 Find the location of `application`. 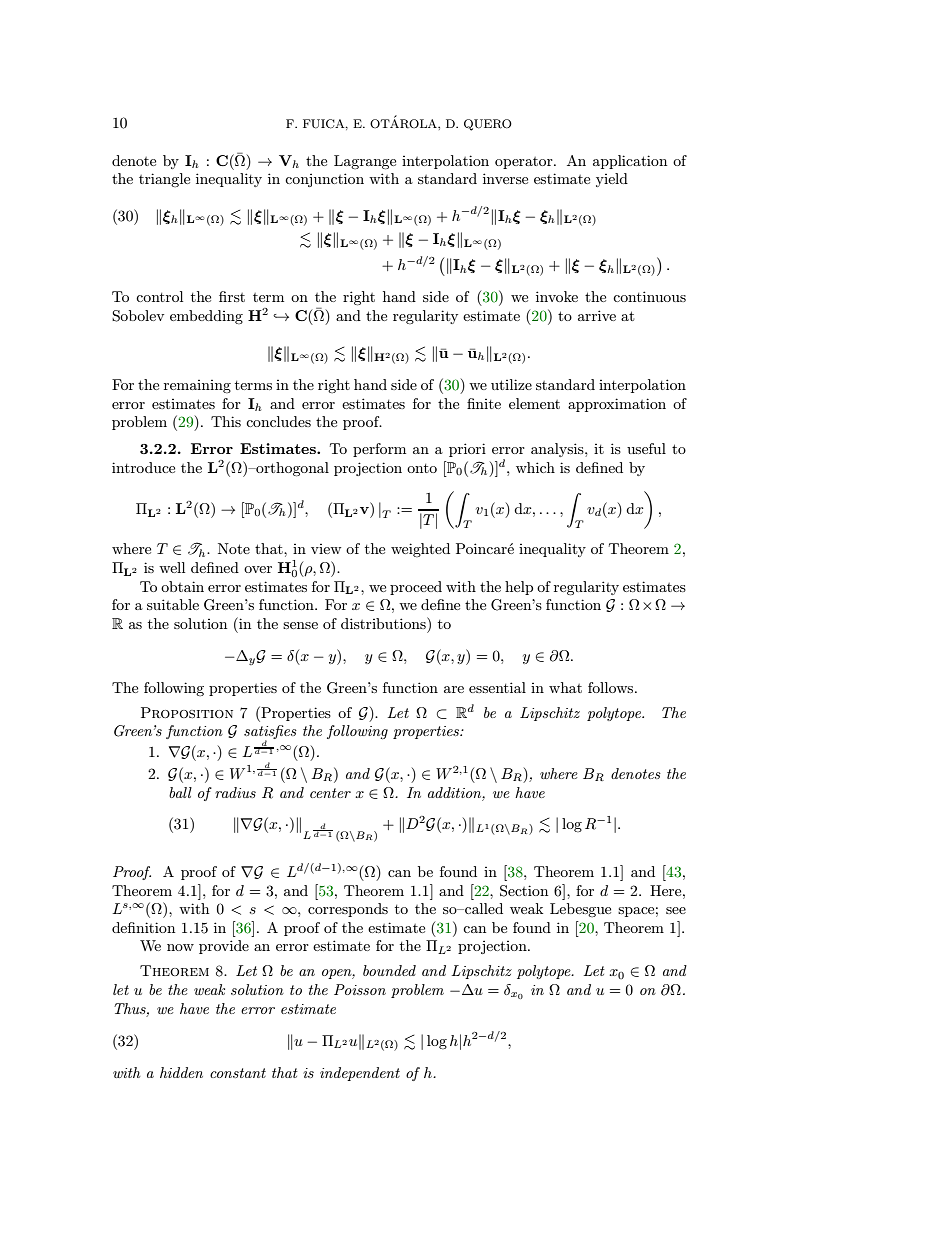

application is located at coordinates (630, 162).
